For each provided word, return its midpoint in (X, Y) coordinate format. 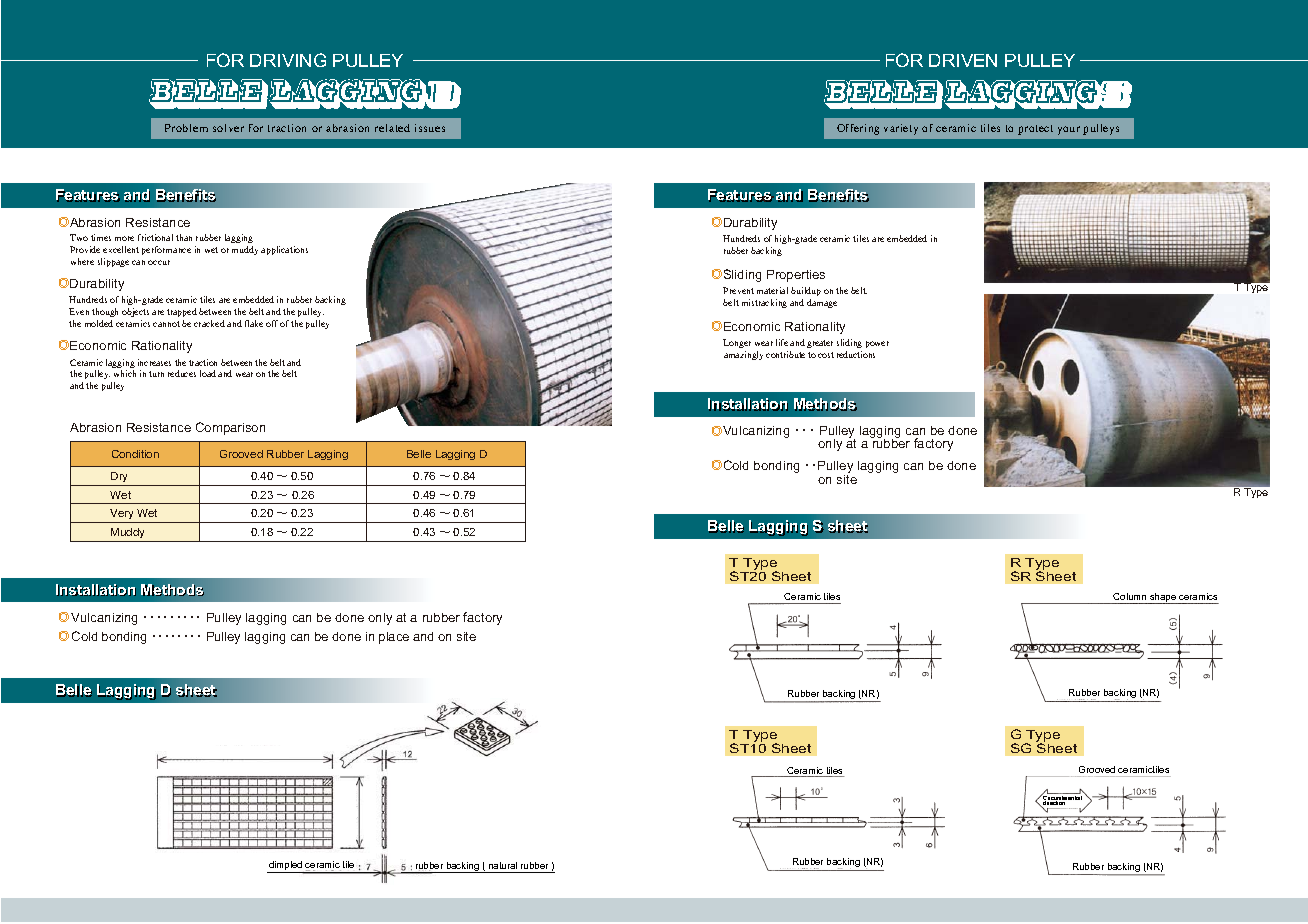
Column (1129, 596)
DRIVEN (963, 60)
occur (159, 262)
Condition (135, 454)
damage (822, 303)
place (394, 638)
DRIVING (288, 60)
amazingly (743, 355)
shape (1163, 598)
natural (503, 865)
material (772, 290)
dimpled (286, 867)
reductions (856, 354)
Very (122, 516)
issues (430, 128)
